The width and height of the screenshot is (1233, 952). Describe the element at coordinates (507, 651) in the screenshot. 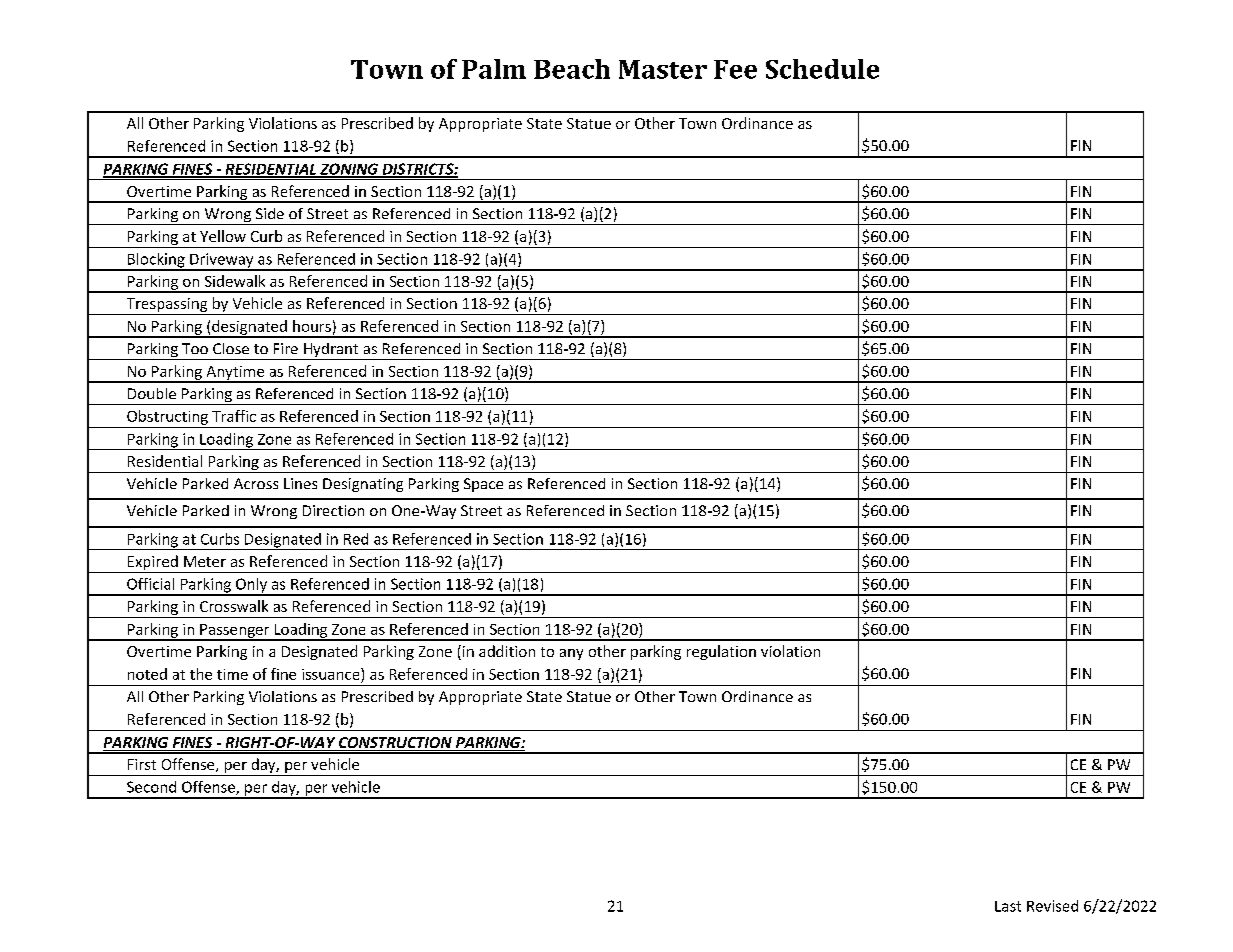

I see `addition` at that location.
